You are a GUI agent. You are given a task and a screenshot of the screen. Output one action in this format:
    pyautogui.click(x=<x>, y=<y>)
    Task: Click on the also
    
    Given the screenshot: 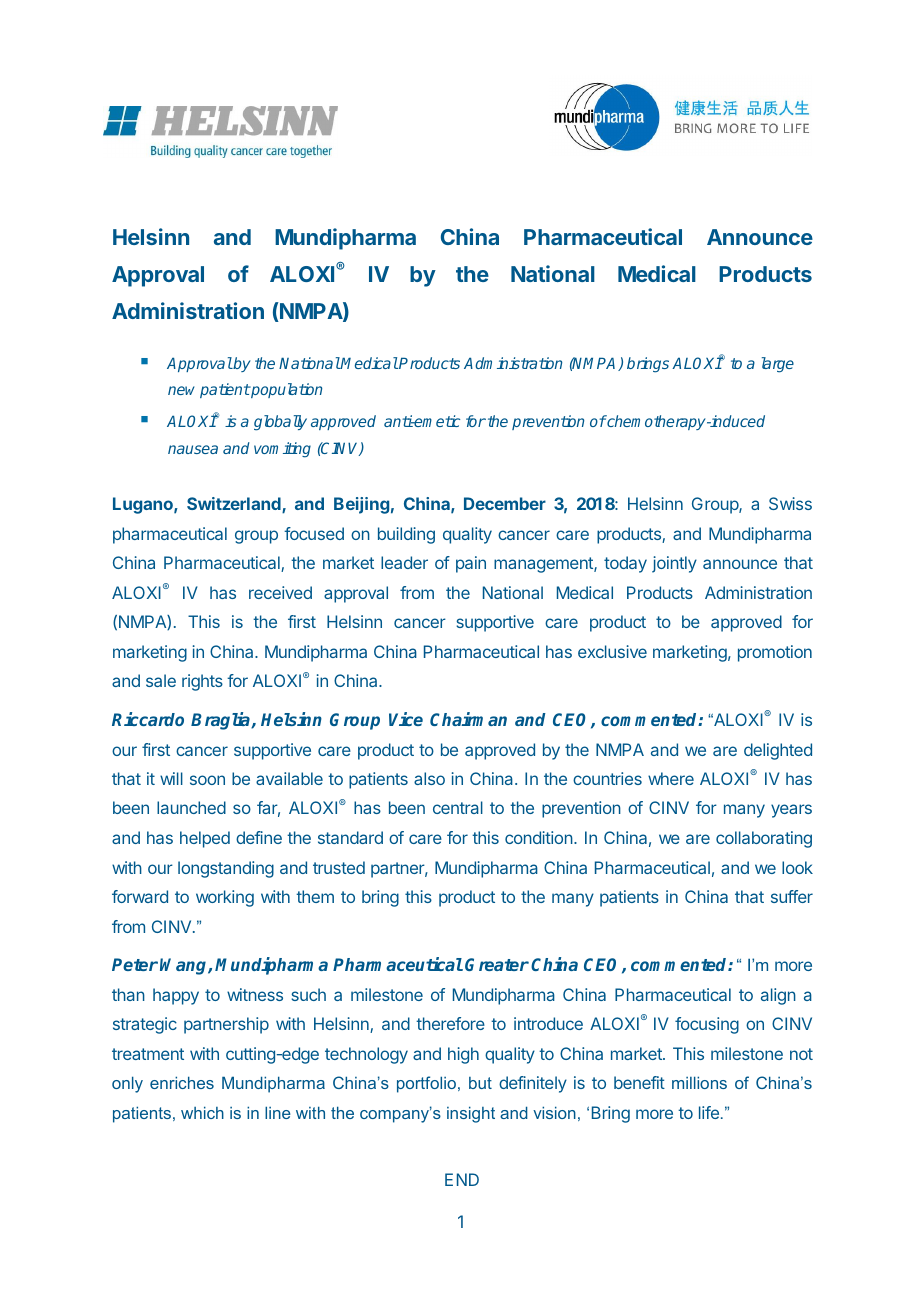 What is the action you would take?
    pyautogui.click(x=429, y=778)
